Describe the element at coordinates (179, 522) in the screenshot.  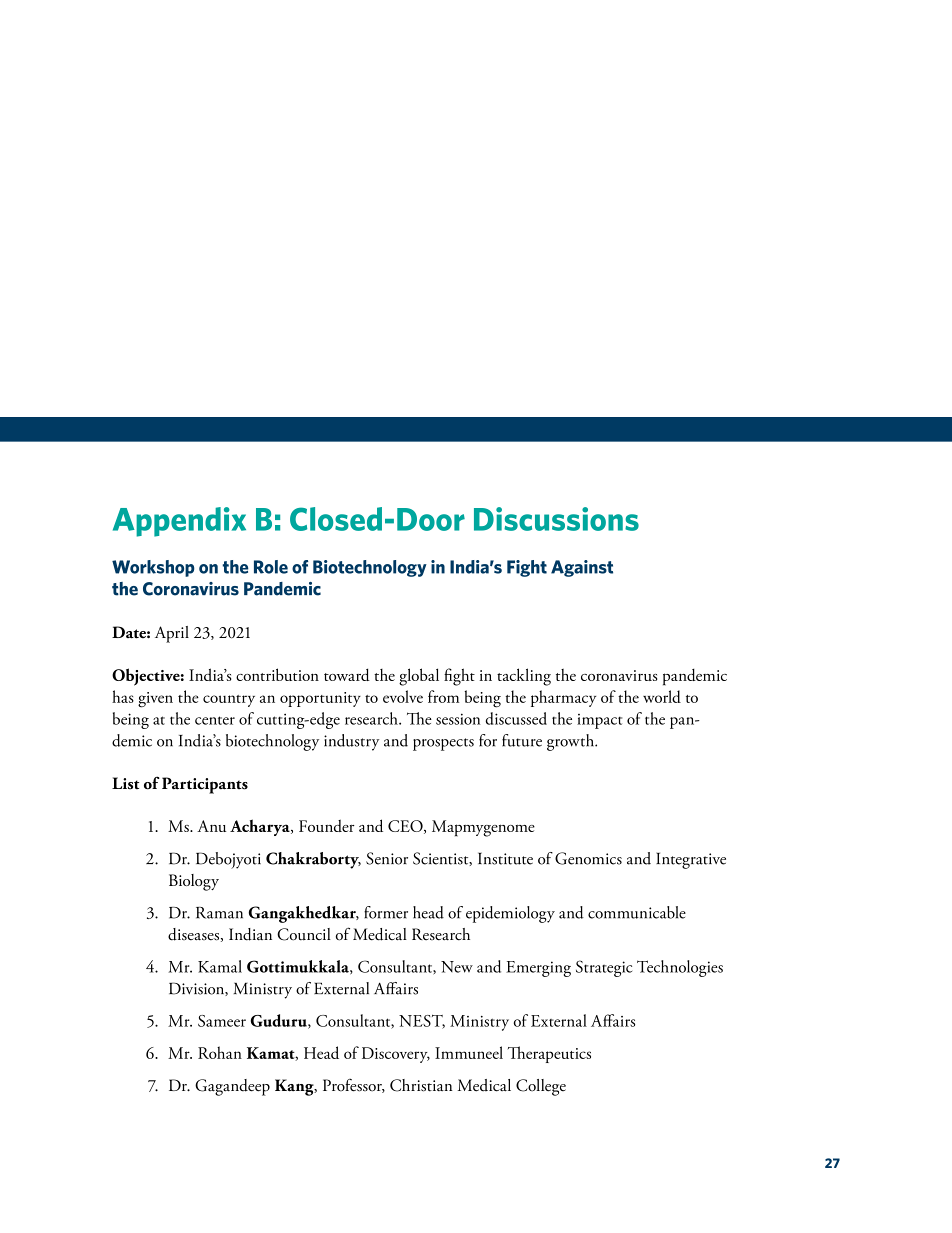
I see `Appendix` at that location.
